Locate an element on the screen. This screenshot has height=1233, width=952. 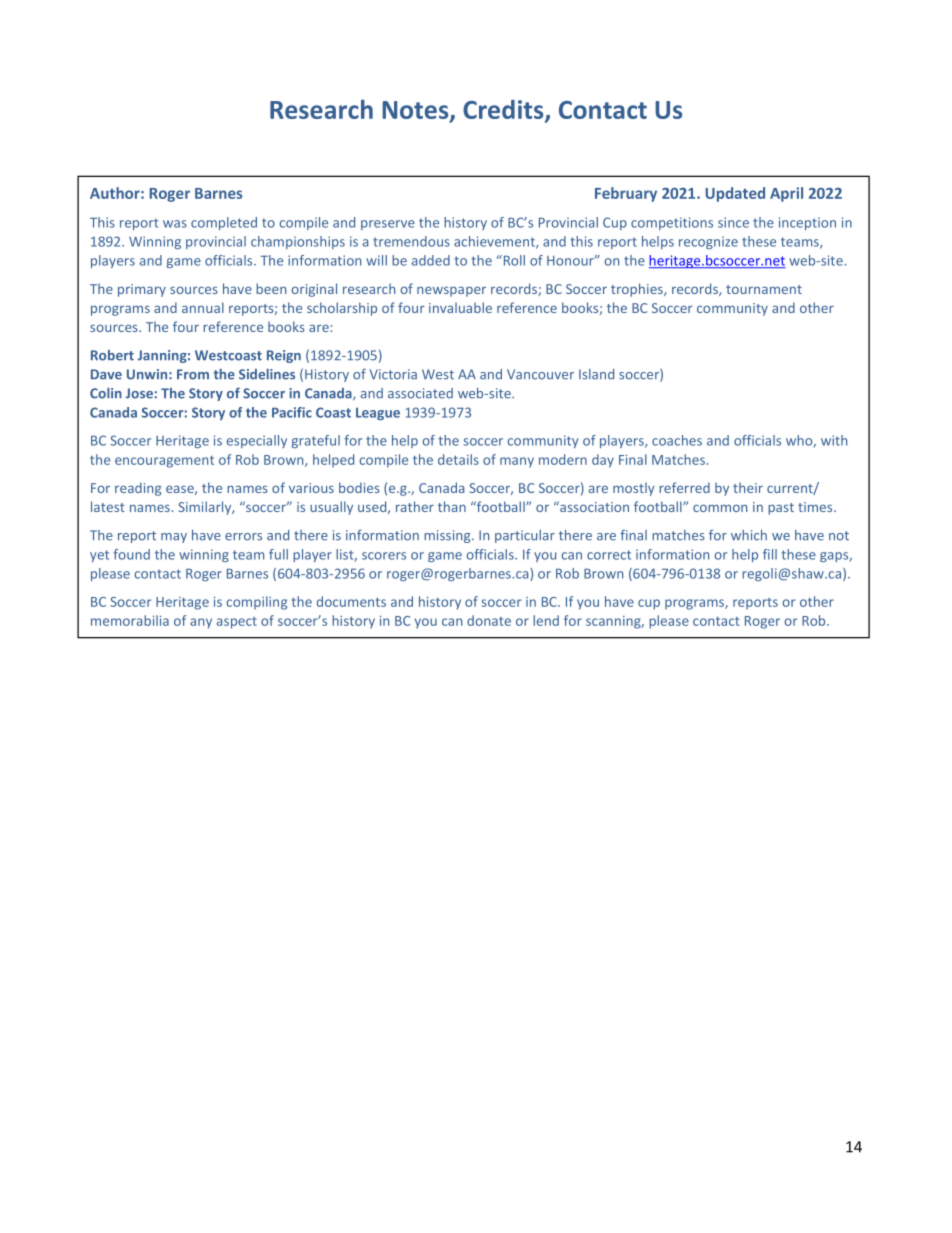
their is located at coordinates (748, 487).
